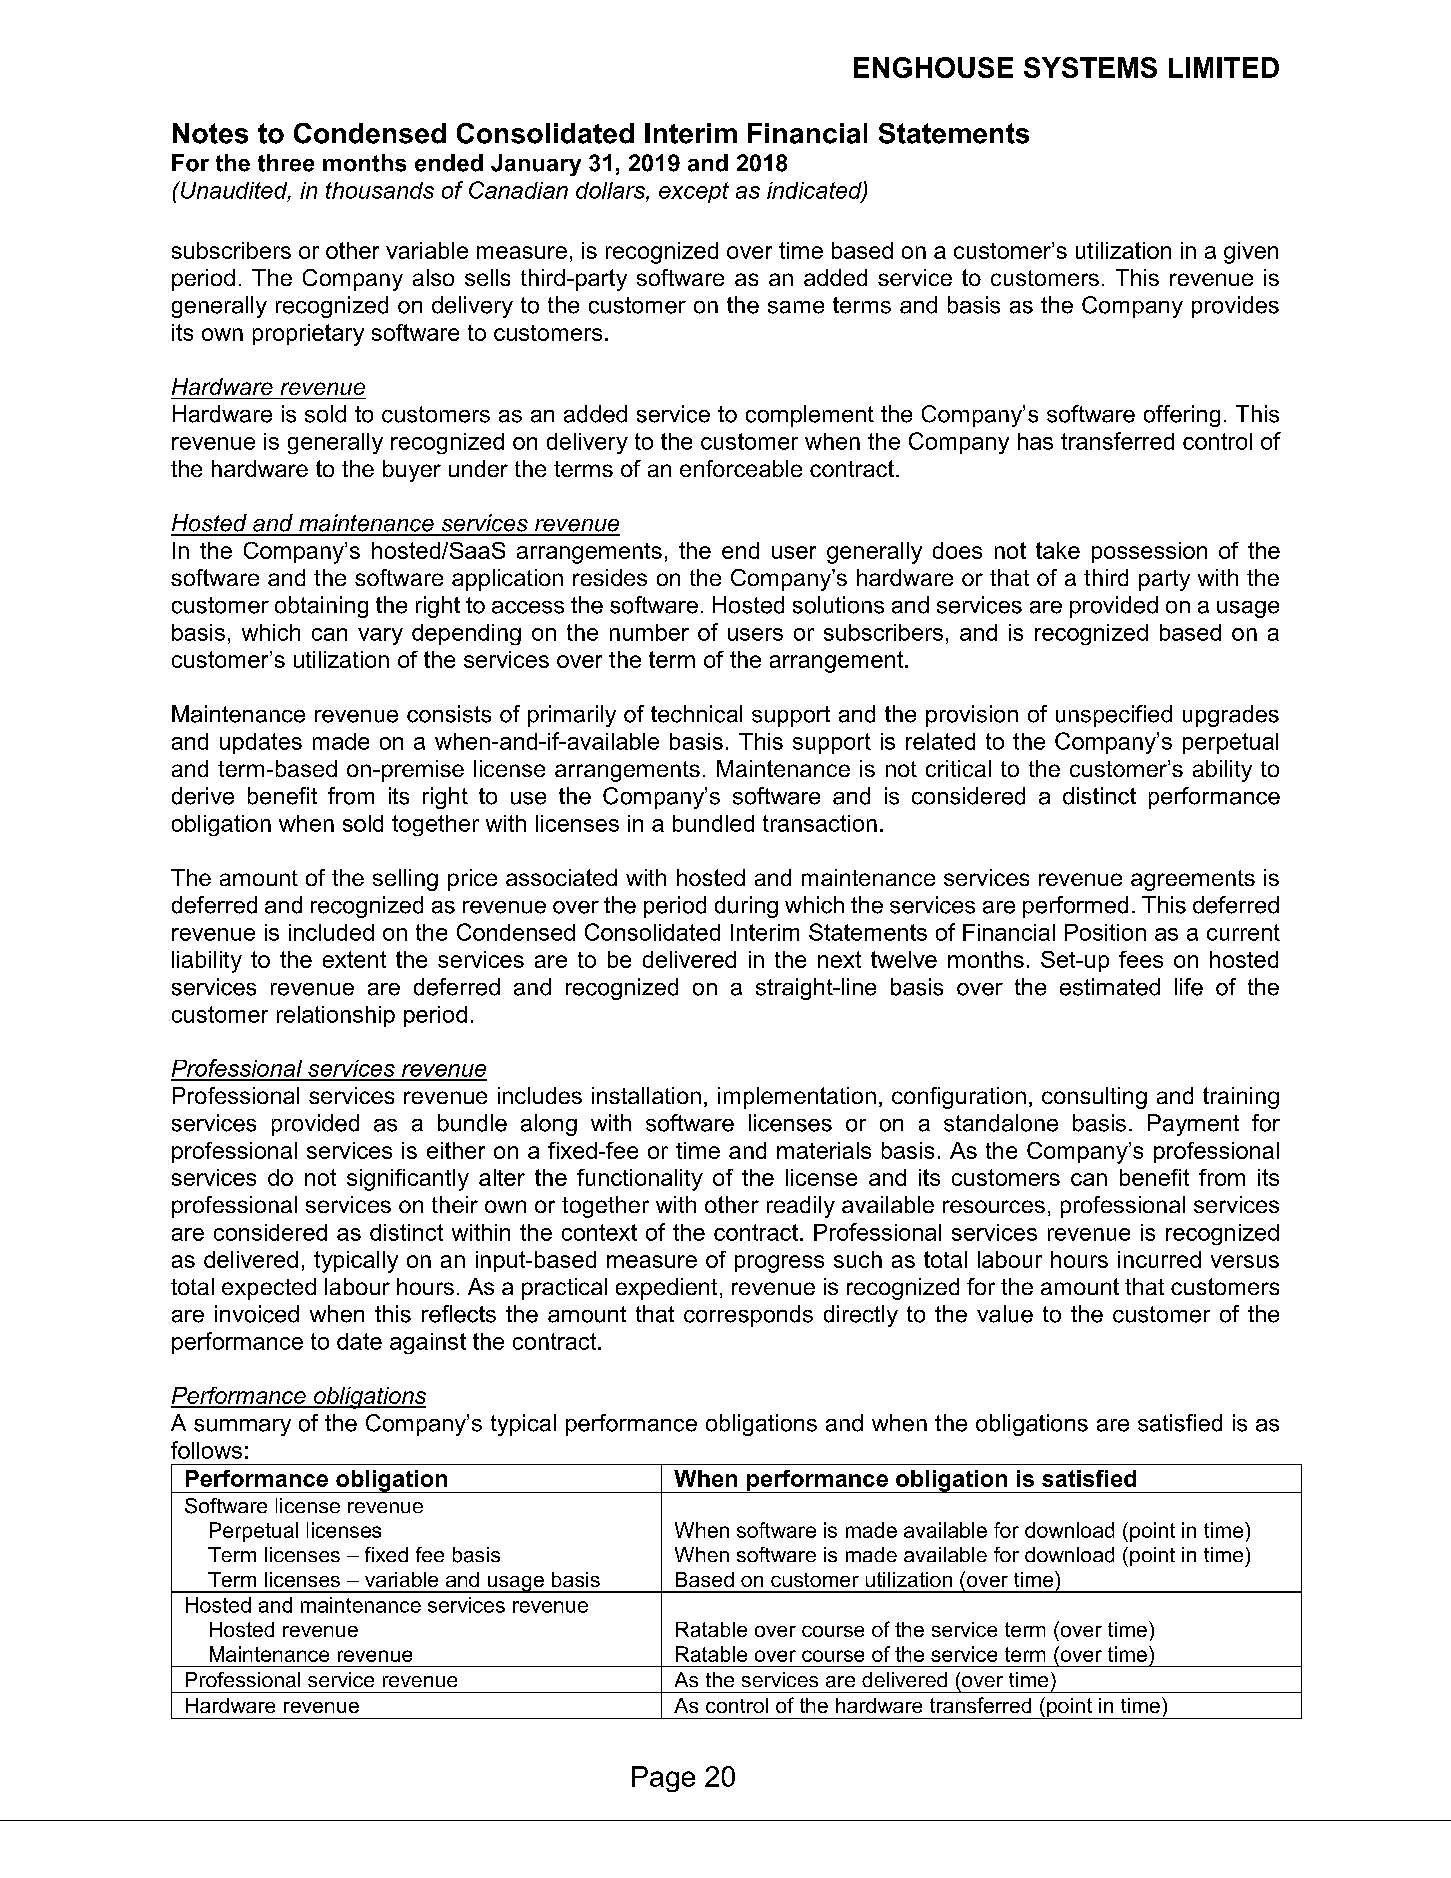 Image resolution: width=1451 pixels, height=1878 pixels. Describe the element at coordinates (286, 163) in the screenshot. I see `three` at that location.
